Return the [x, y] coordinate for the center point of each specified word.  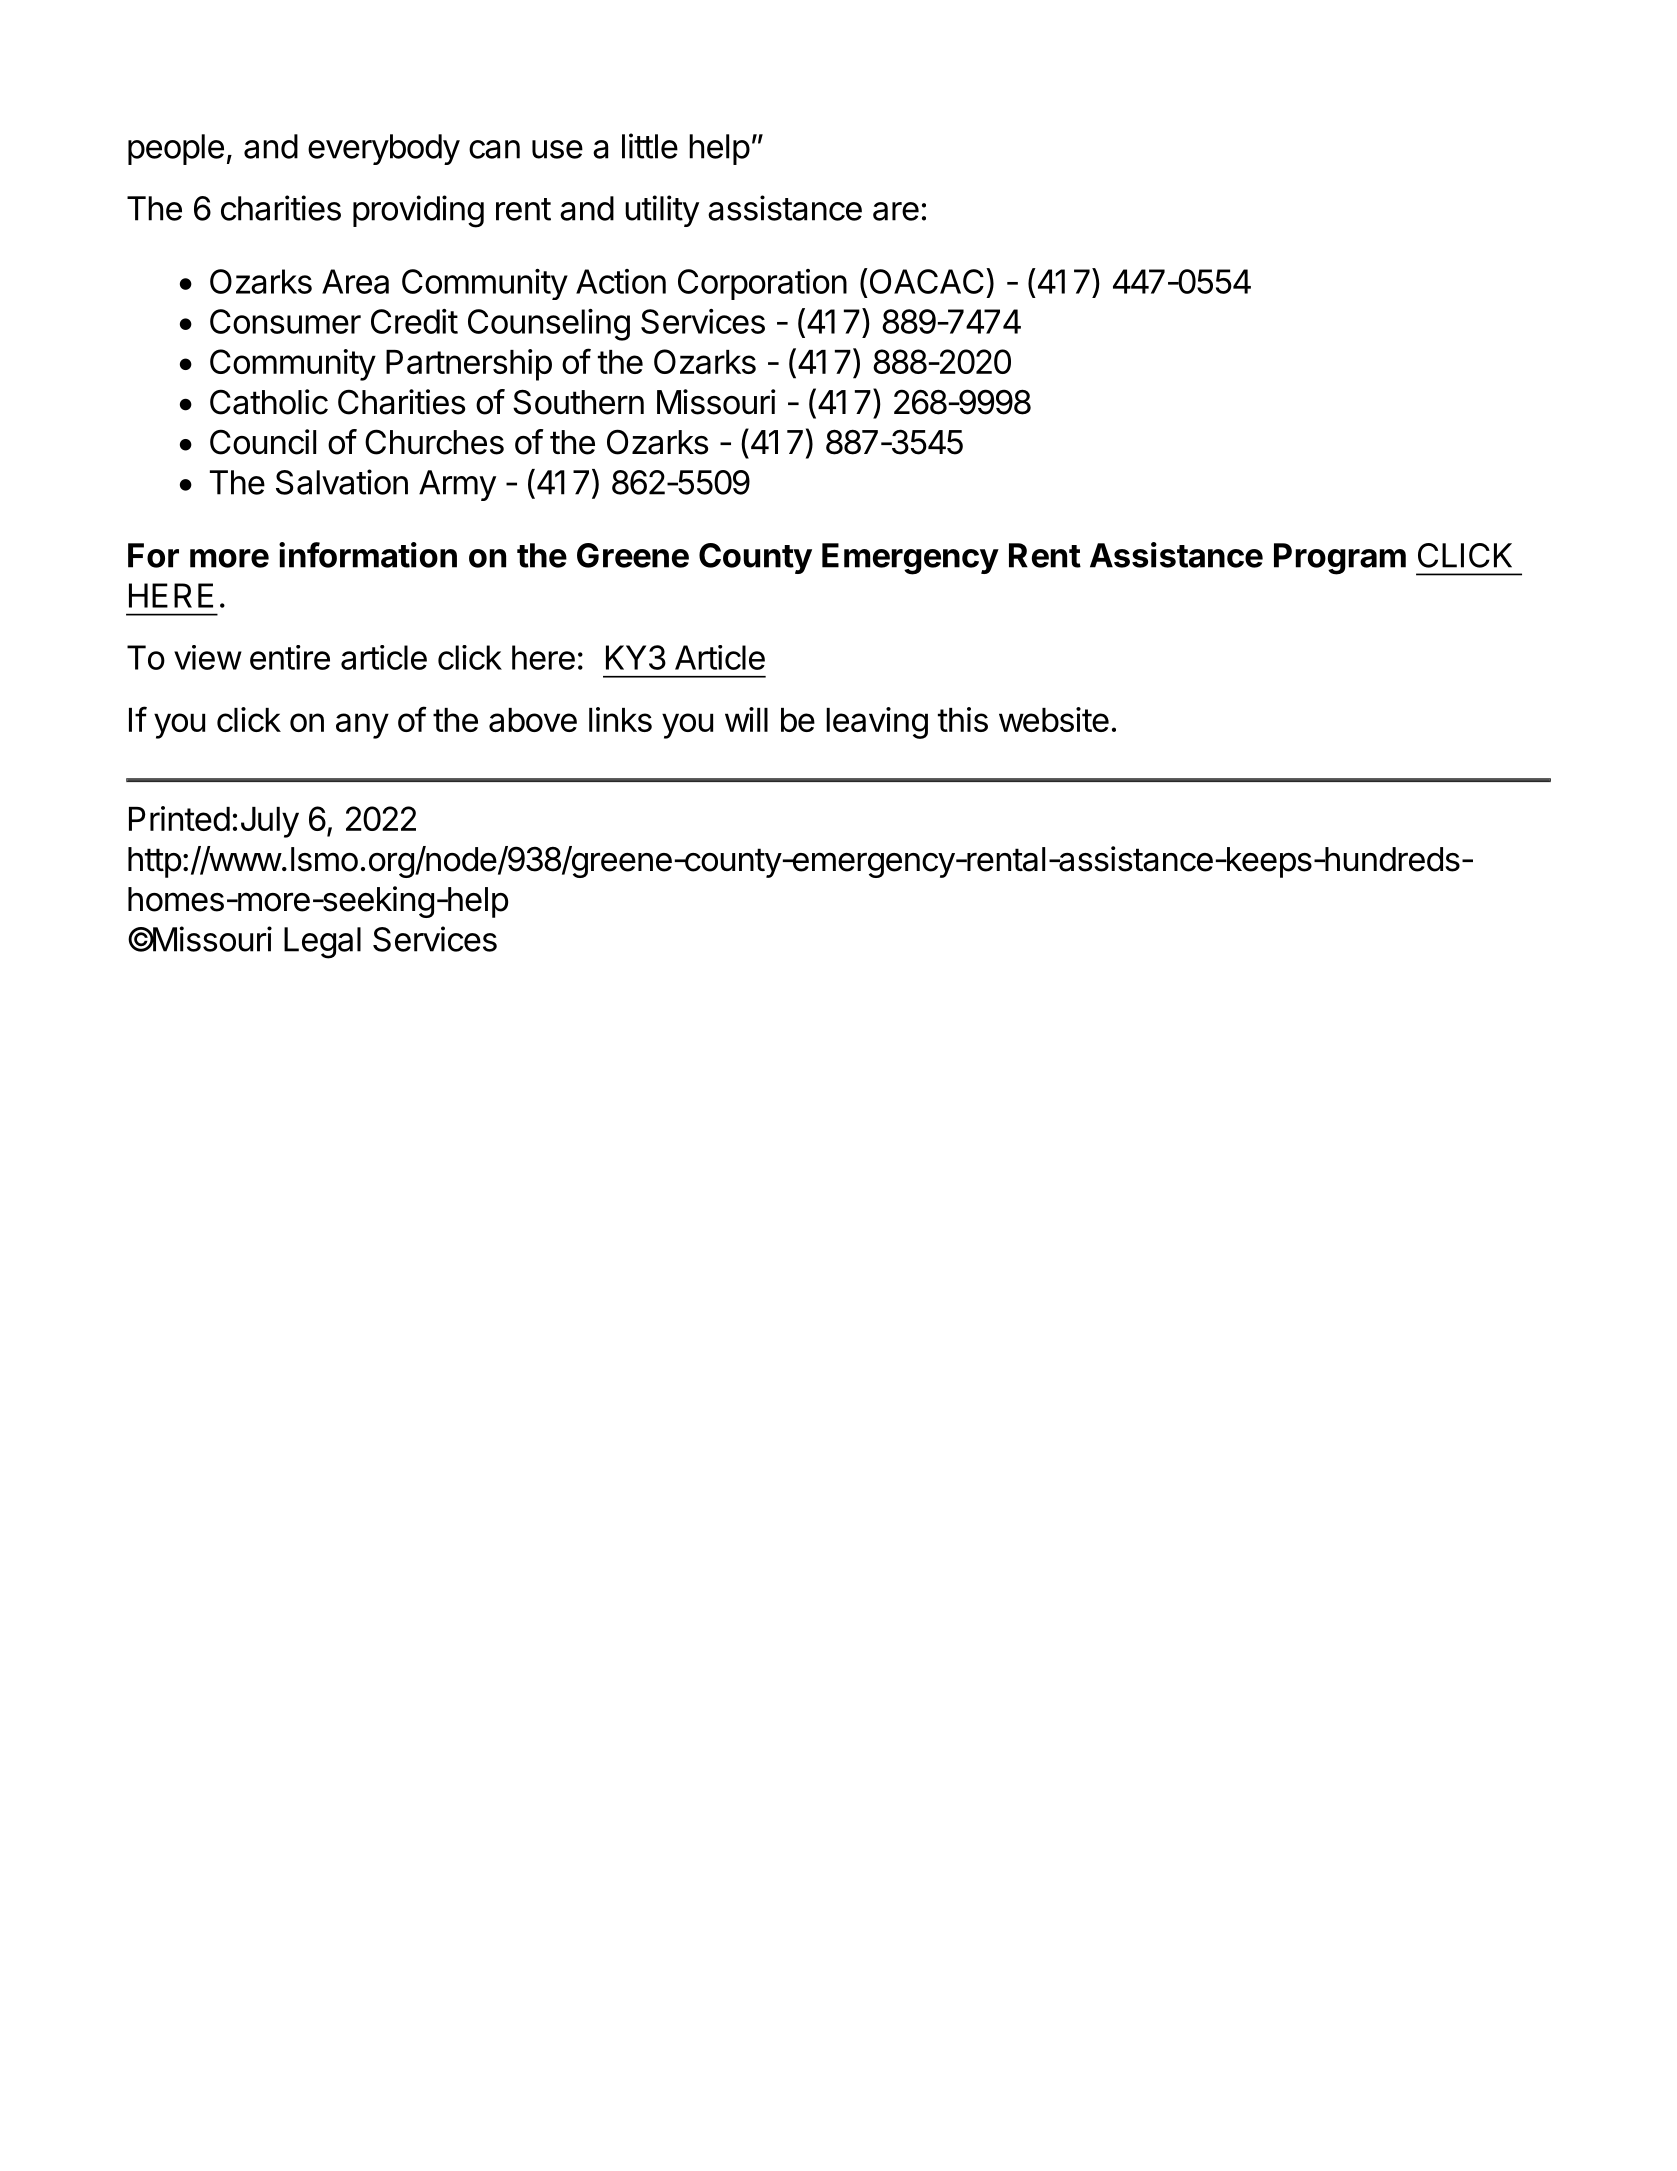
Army [457, 485]
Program [1340, 559]
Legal [322, 943]
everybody [384, 149]
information [368, 555]
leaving [877, 723]
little [650, 146]
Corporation [762, 284]
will [746, 719]
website [1054, 719]
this [963, 719]
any [362, 726]
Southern [578, 402]
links [620, 719]
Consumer [285, 321]
